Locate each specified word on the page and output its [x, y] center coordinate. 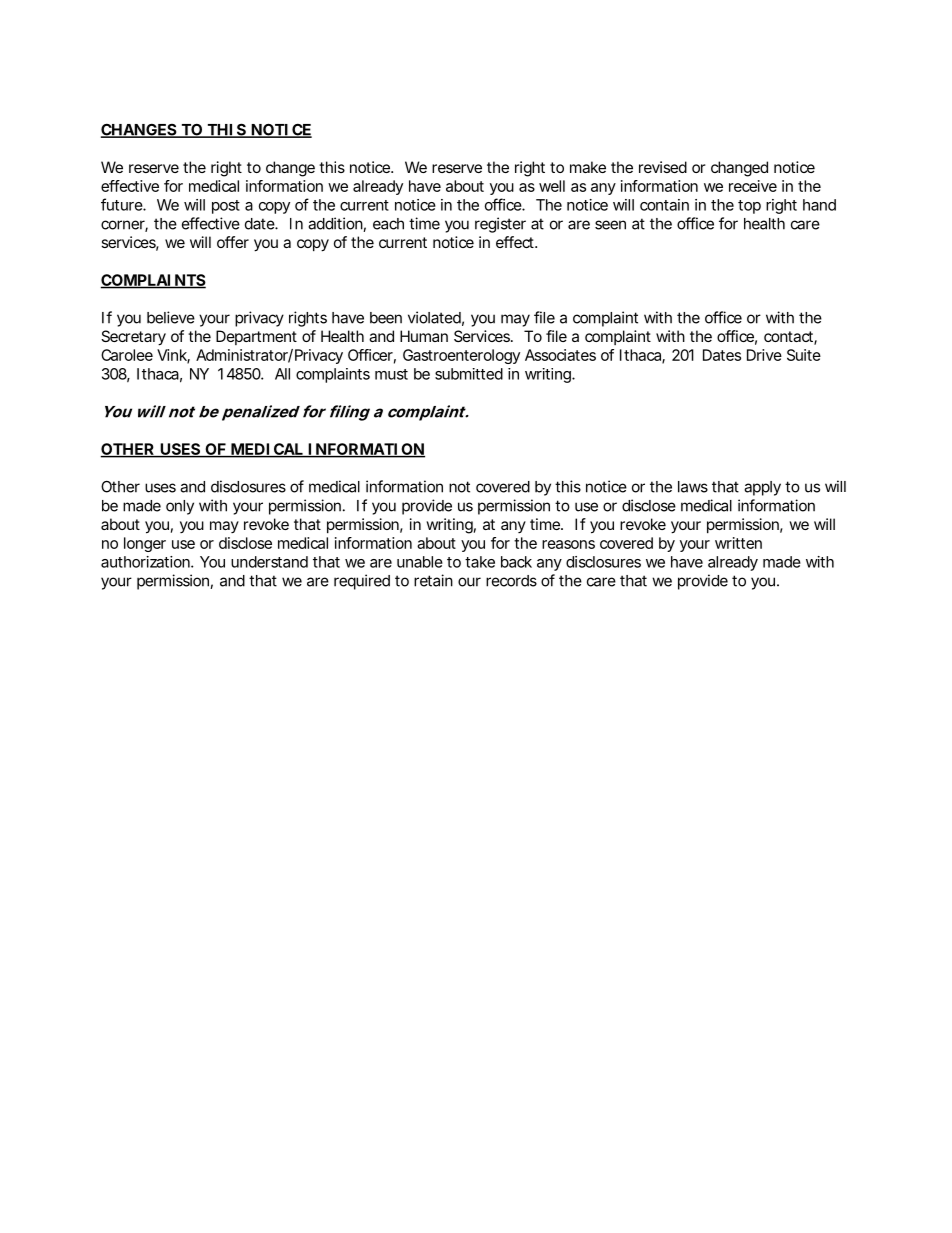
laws [693, 487]
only [180, 507]
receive [753, 186]
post [226, 207]
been [386, 318]
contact [790, 338]
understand [269, 562]
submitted [469, 374]
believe [171, 317]
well [552, 186]
